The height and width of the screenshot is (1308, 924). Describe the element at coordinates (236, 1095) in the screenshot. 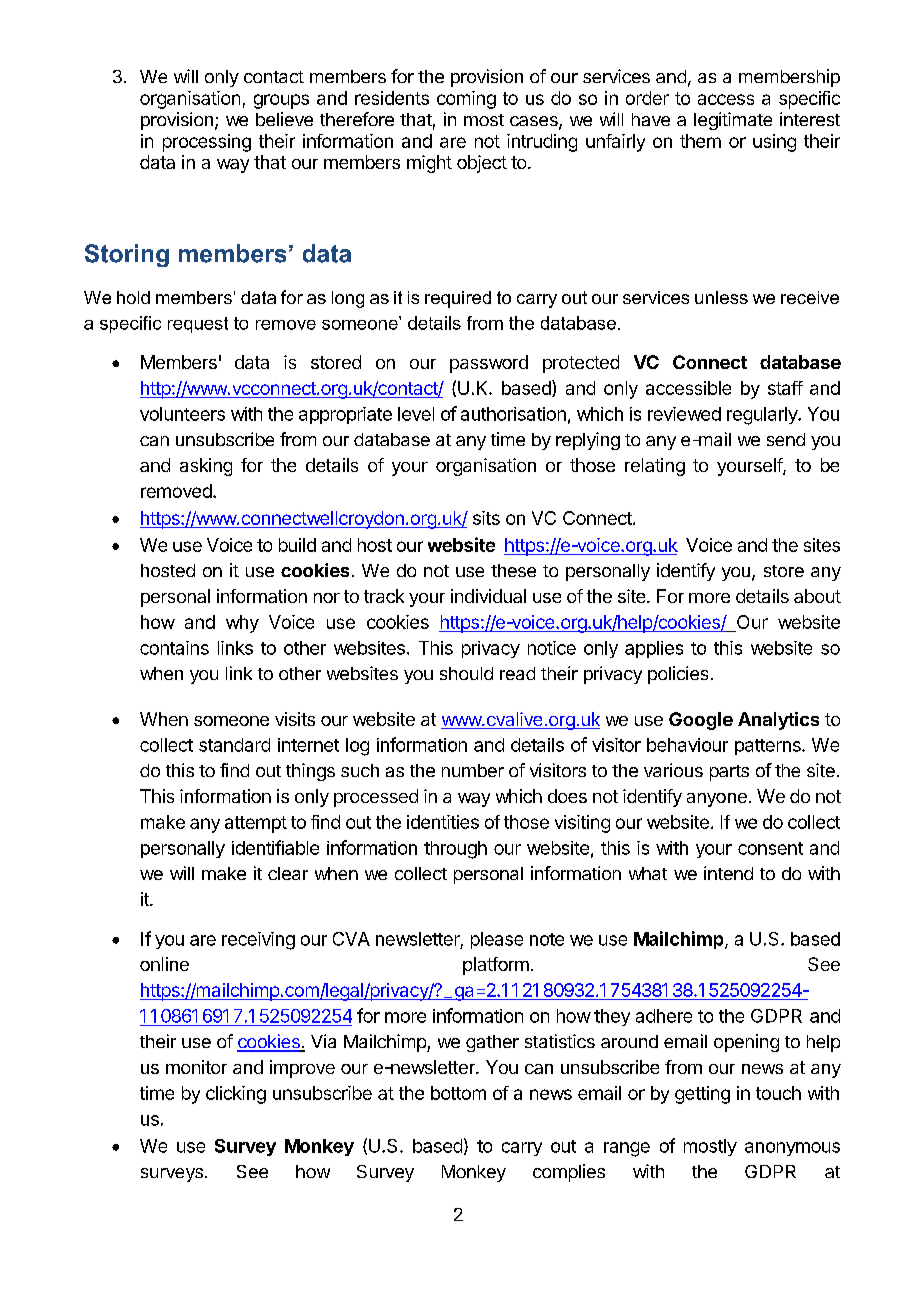

I see `clicking` at that location.
